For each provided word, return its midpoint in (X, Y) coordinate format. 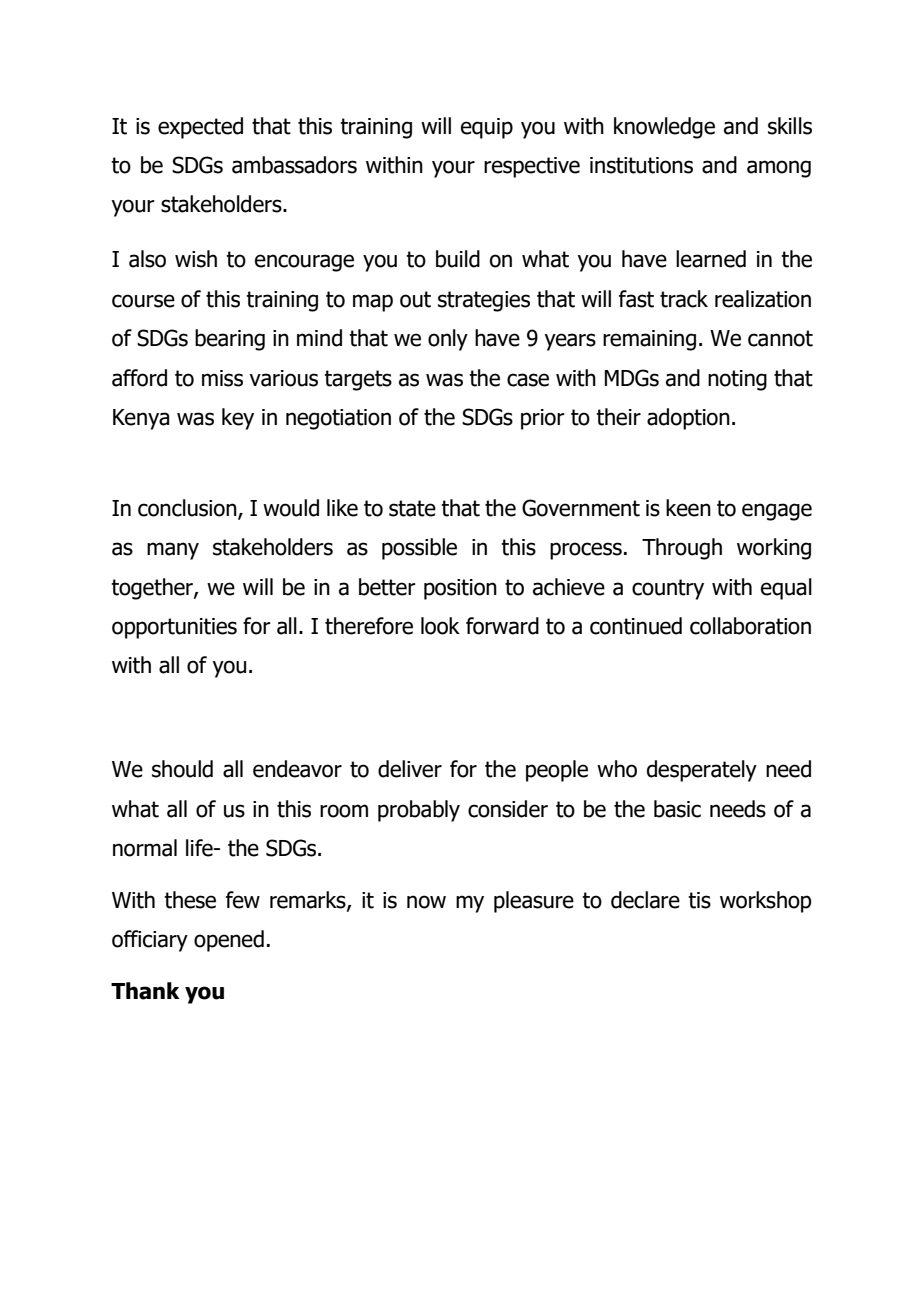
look (440, 626)
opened (229, 941)
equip (487, 128)
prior (543, 419)
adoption (688, 419)
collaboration (750, 626)
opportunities (174, 628)
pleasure (534, 902)
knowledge (664, 128)
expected (200, 128)
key (238, 419)
